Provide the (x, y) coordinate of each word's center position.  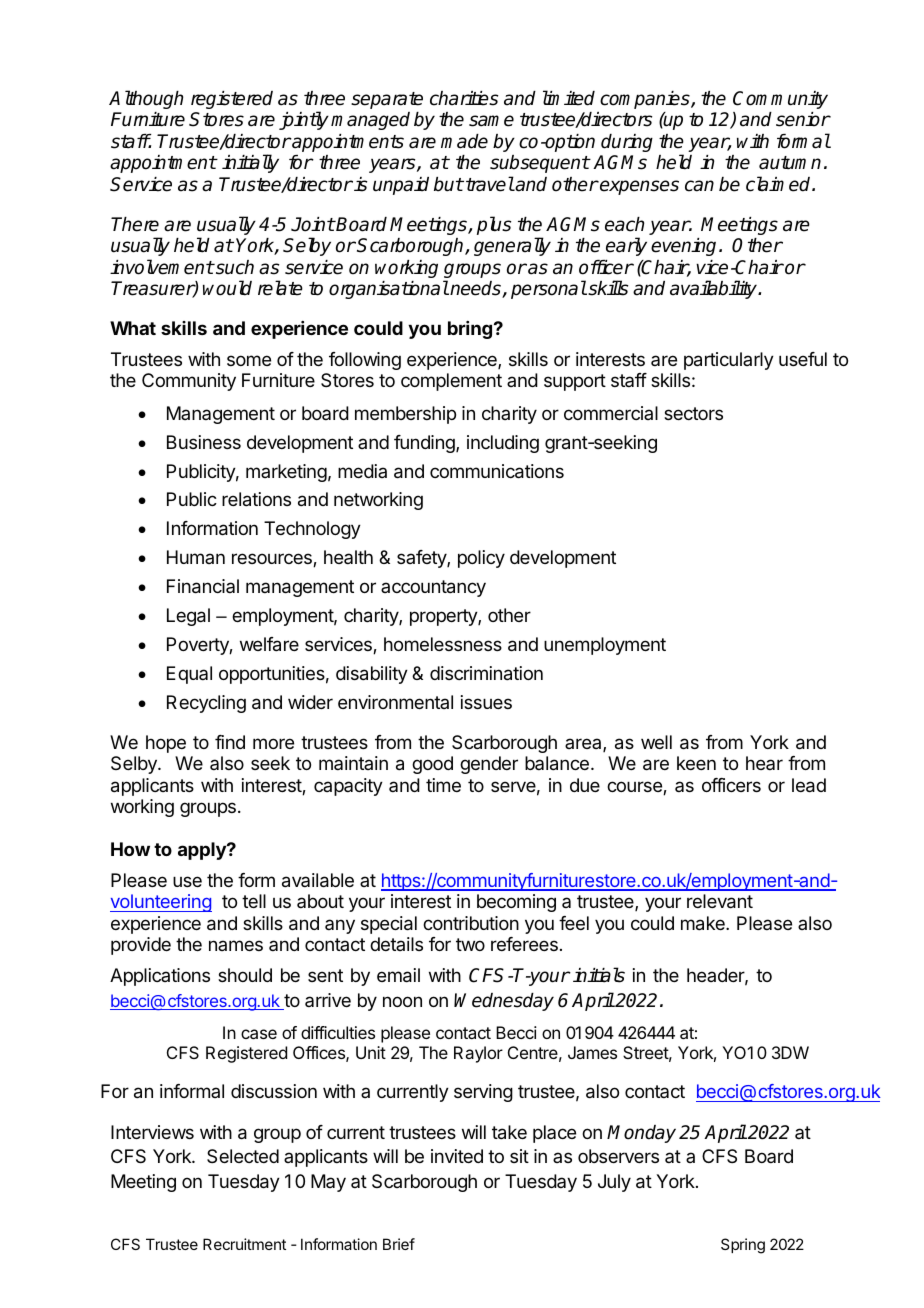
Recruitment (244, 1244)
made (464, 141)
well (656, 742)
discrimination (486, 673)
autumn (790, 163)
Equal (189, 675)
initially (250, 163)
